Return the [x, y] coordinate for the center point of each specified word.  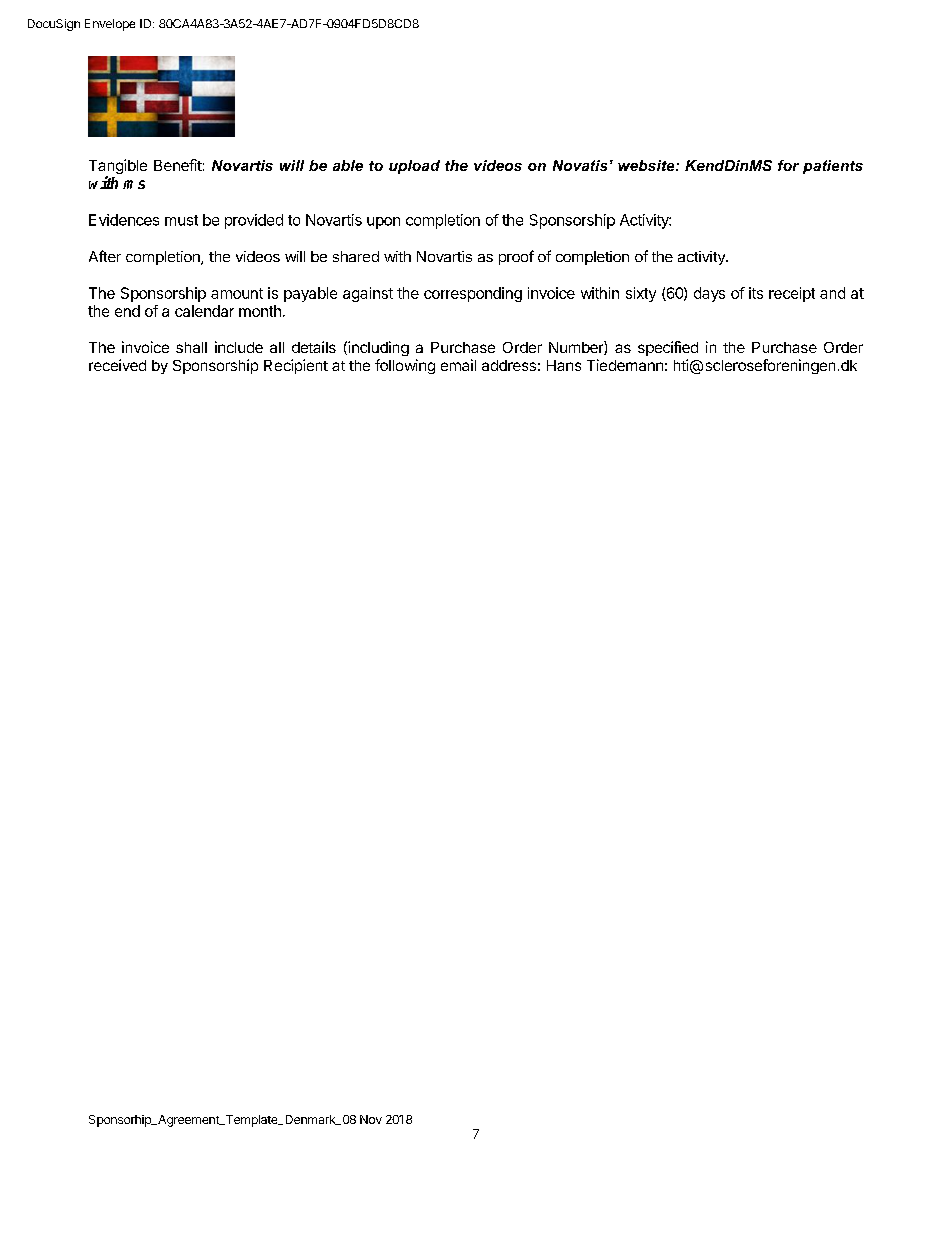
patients [833, 167]
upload [414, 167]
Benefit [178, 165]
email [458, 365]
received [117, 365]
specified [668, 348]
